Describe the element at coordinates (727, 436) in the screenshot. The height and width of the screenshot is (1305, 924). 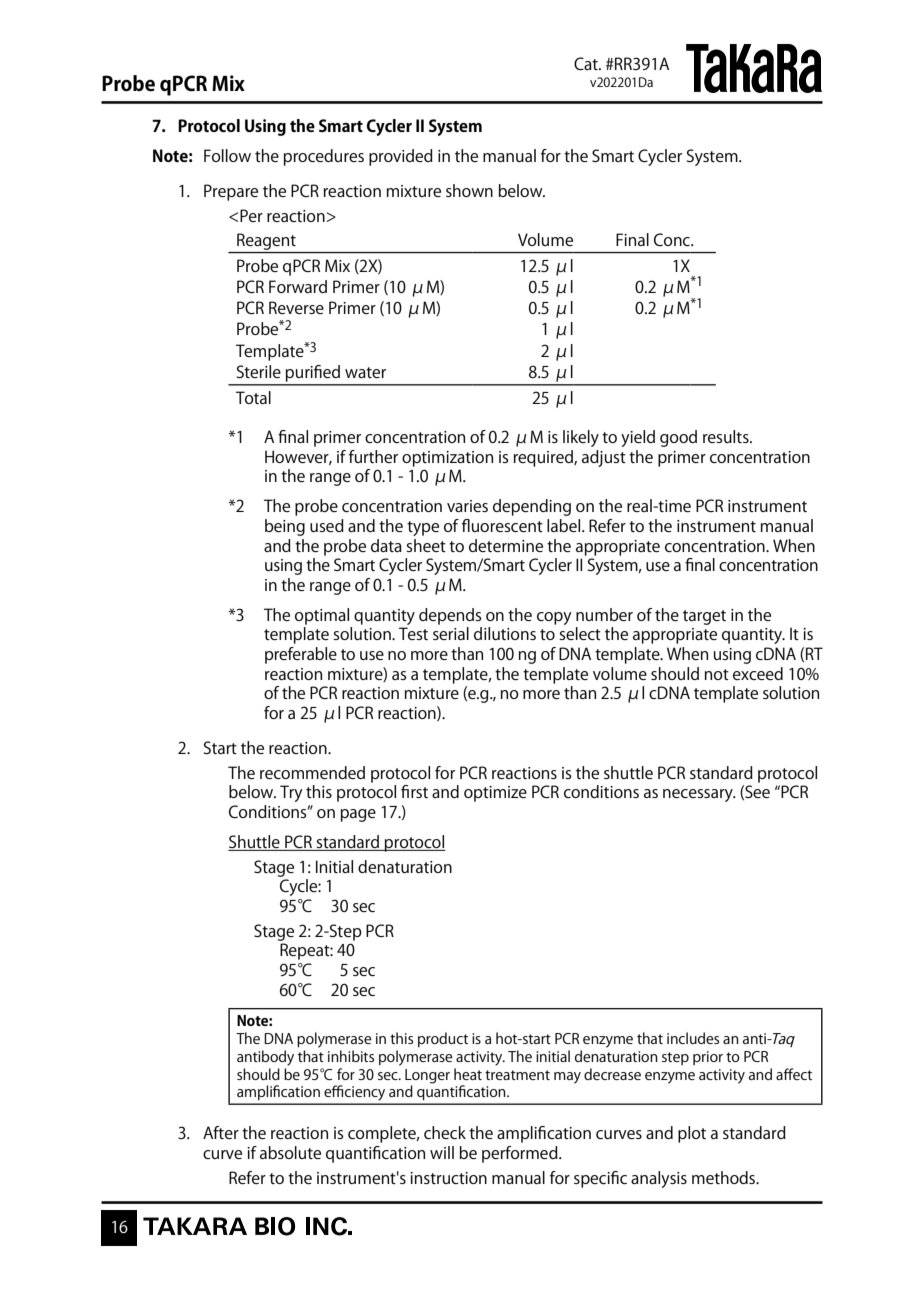
I see `results` at that location.
